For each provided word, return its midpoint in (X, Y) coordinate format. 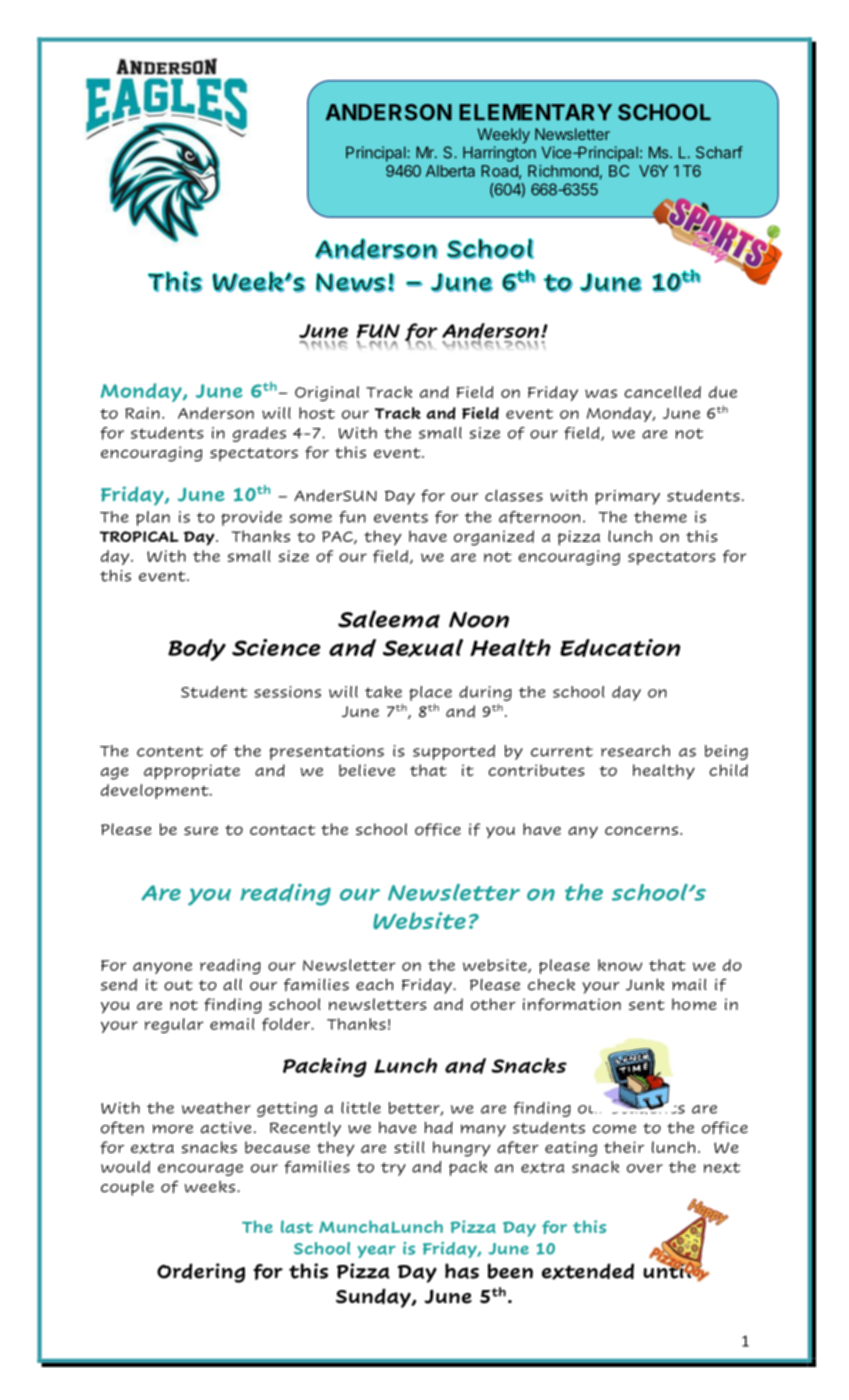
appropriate (192, 772)
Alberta (450, 171)
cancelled (662, 392)
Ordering (201, 1273)
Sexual (423, 648)
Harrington (499, 154)
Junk (645, 984)
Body (197, 650)
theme (660, 517)
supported (454, 752)
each (374, 984)
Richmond (563, 171)
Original (327, 393)
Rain (142, 413)
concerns (641, 830)
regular (174, 1025)
